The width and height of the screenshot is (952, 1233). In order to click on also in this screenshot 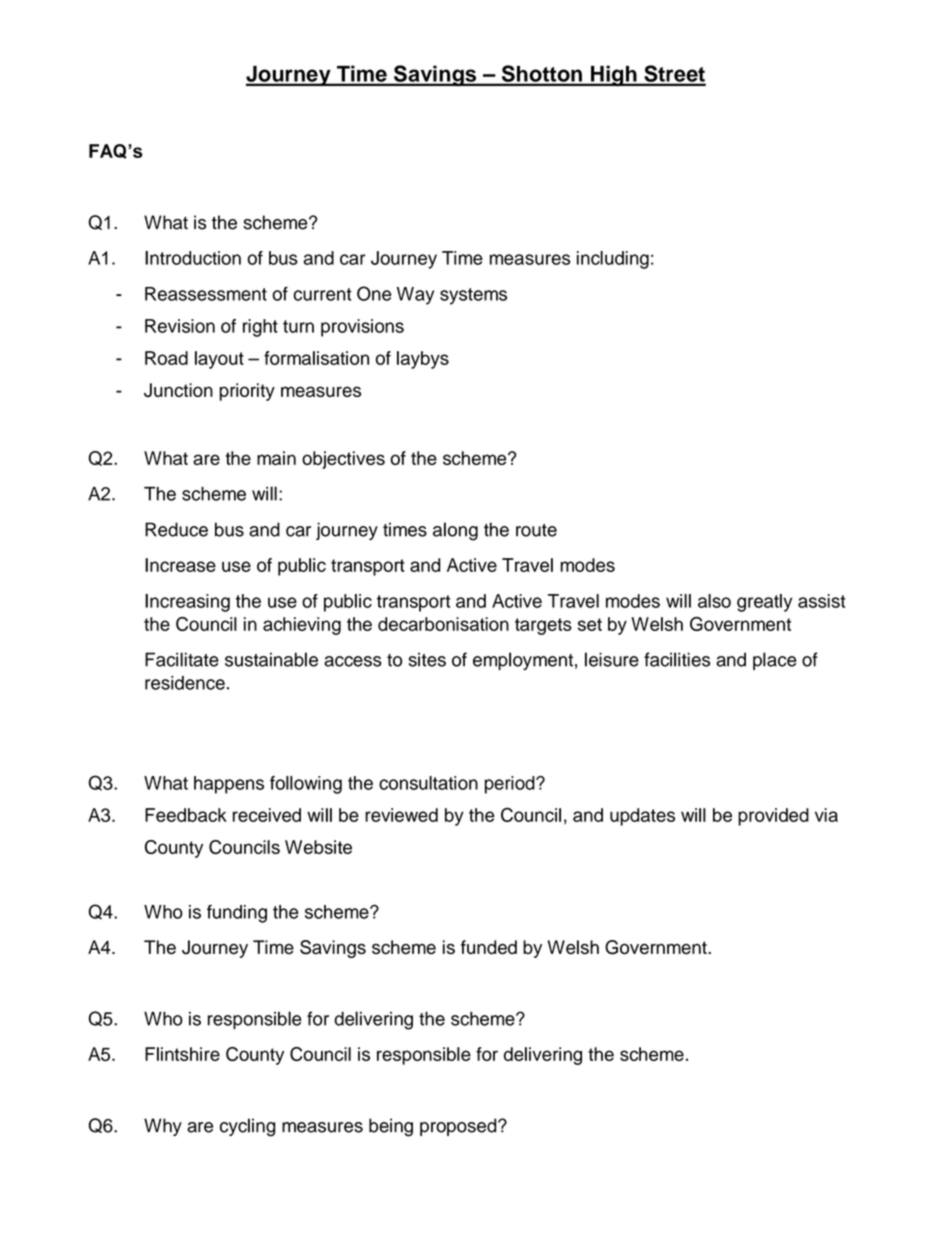, I will do `click(714, 601)`.
